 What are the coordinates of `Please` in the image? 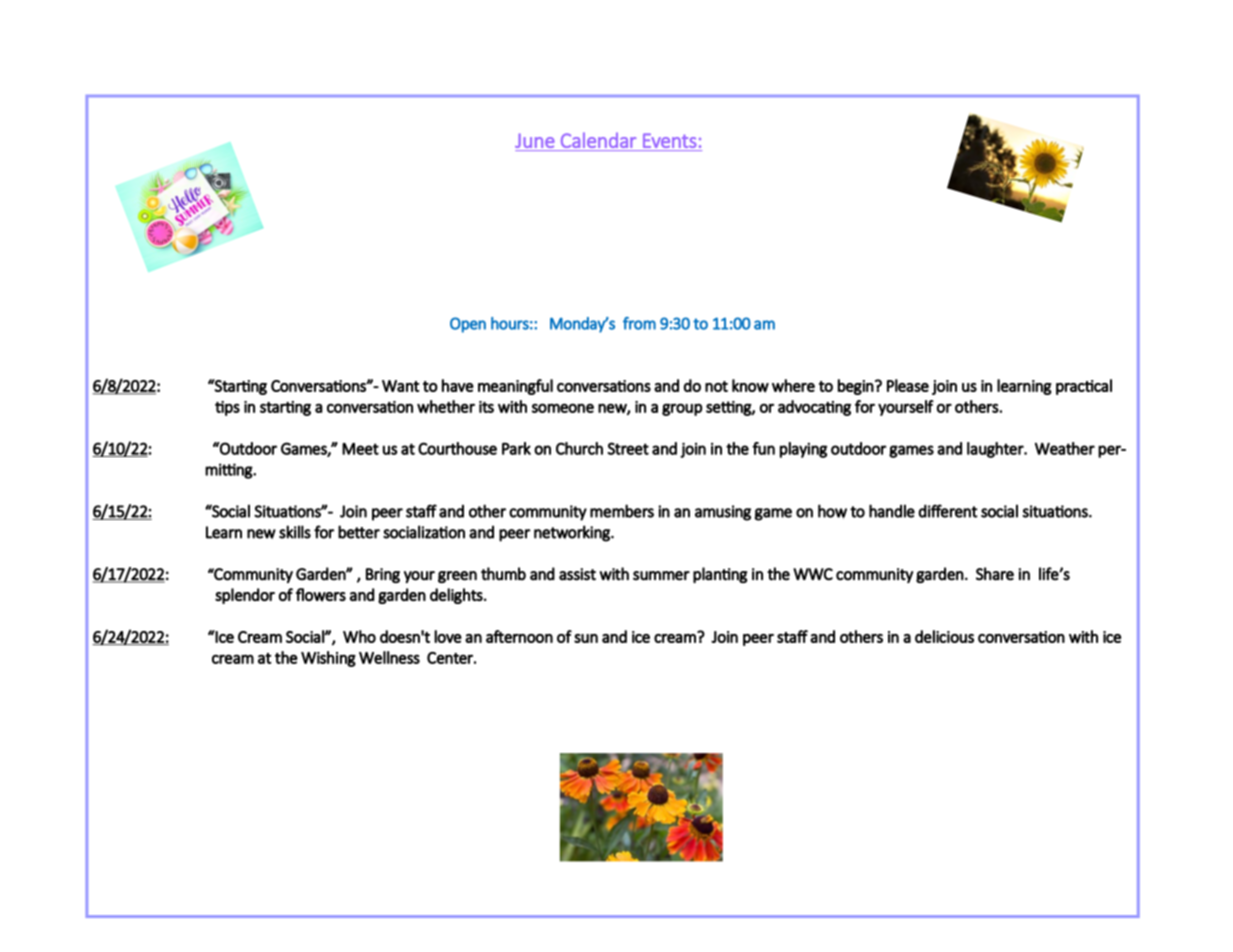 It's located at (908, 385).
